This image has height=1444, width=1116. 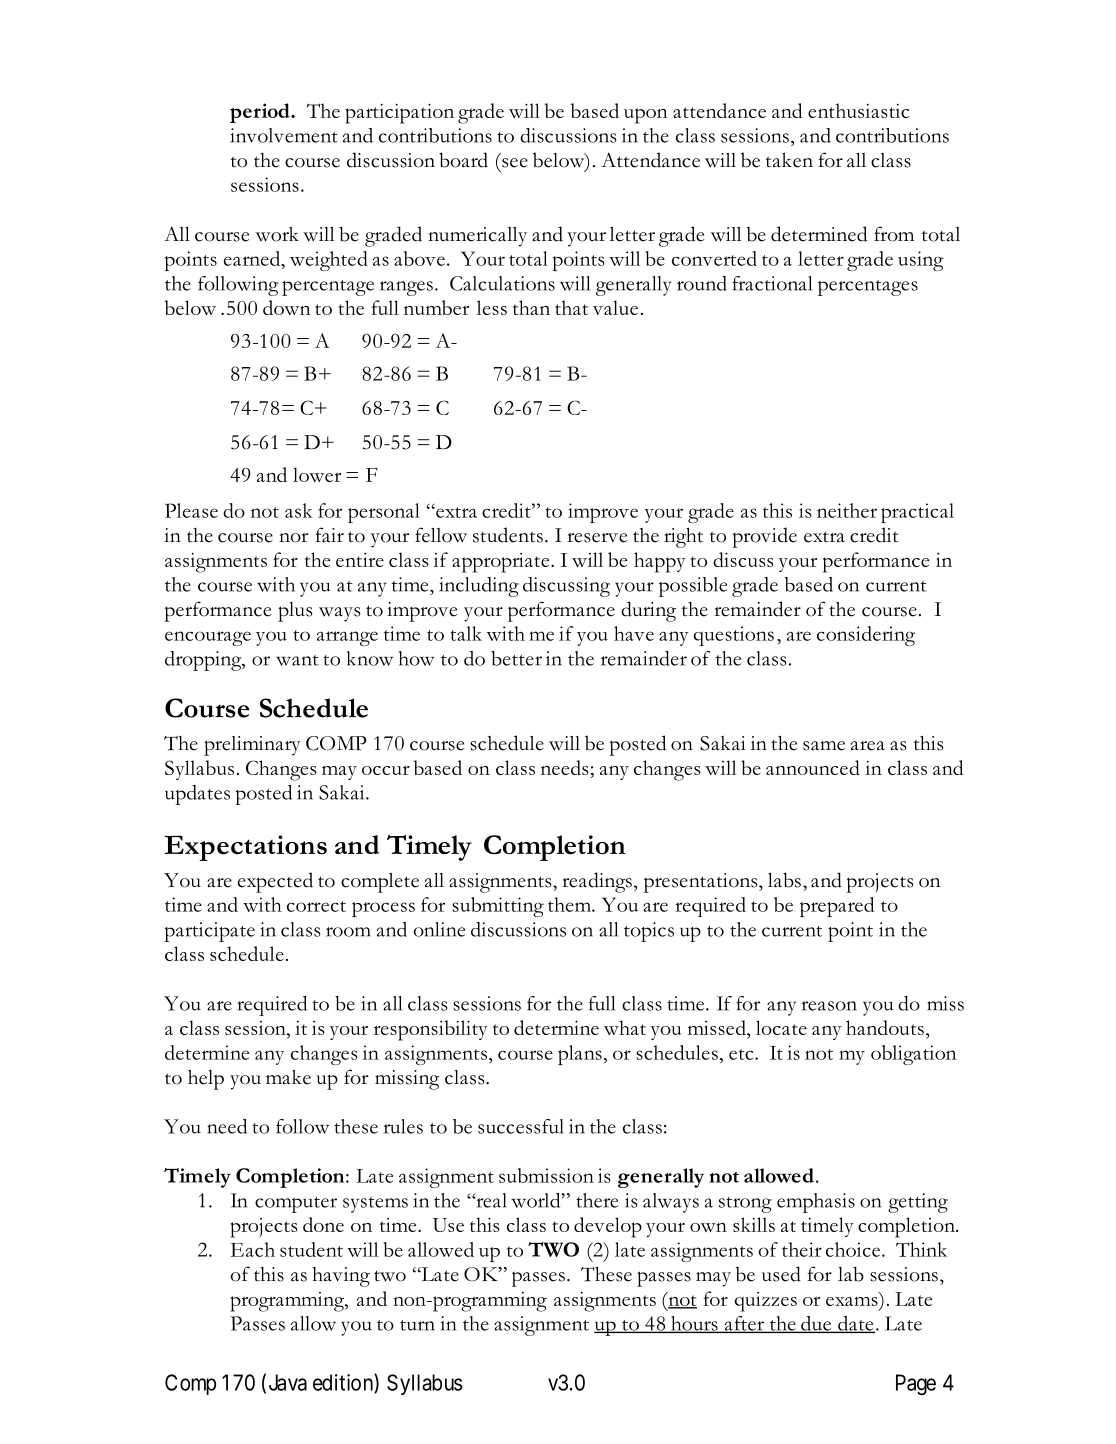 I want to click on Java, so click(x=288, y=1382).
